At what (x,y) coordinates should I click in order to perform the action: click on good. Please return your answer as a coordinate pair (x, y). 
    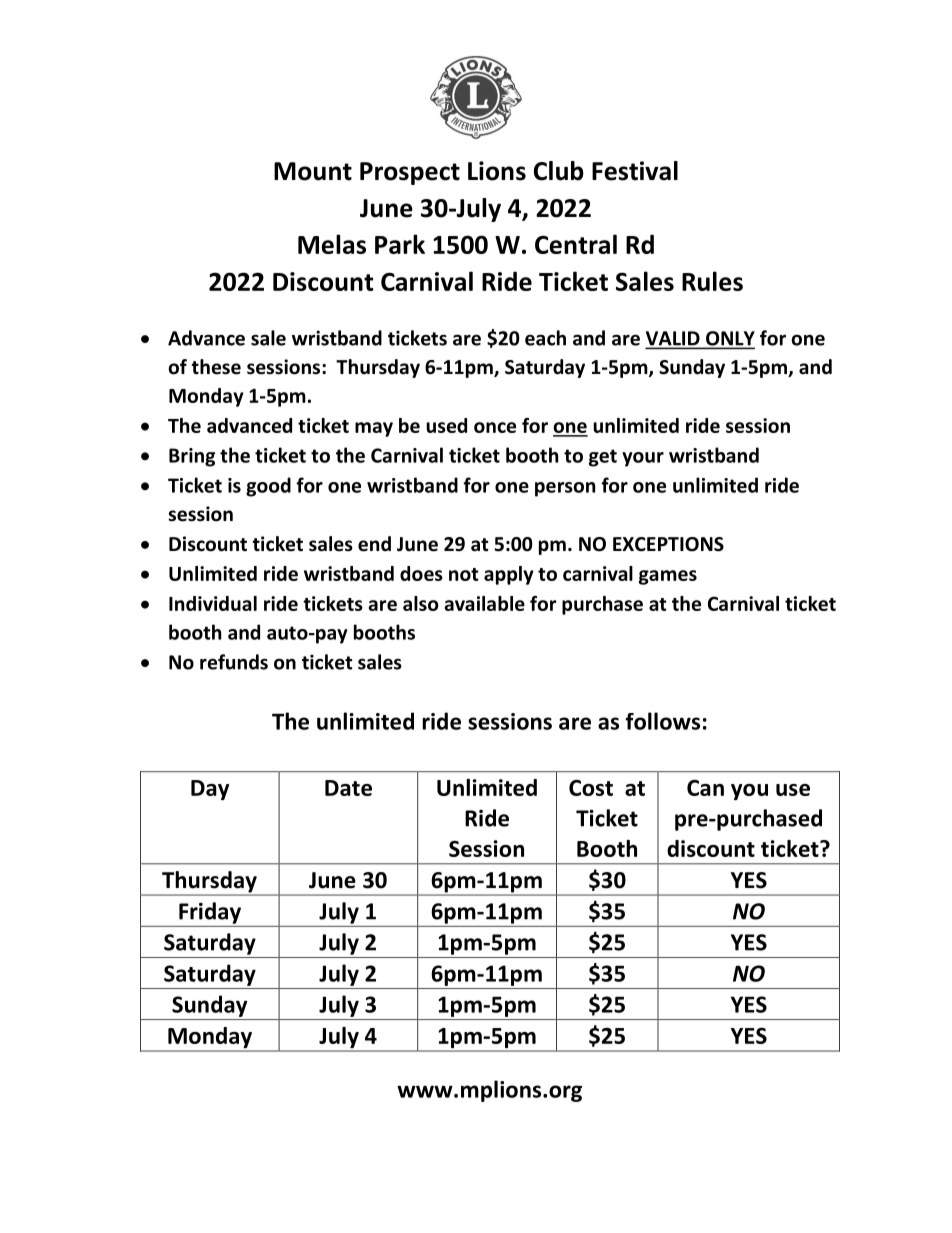
    Looking at the image, I should click on (268, 487).
